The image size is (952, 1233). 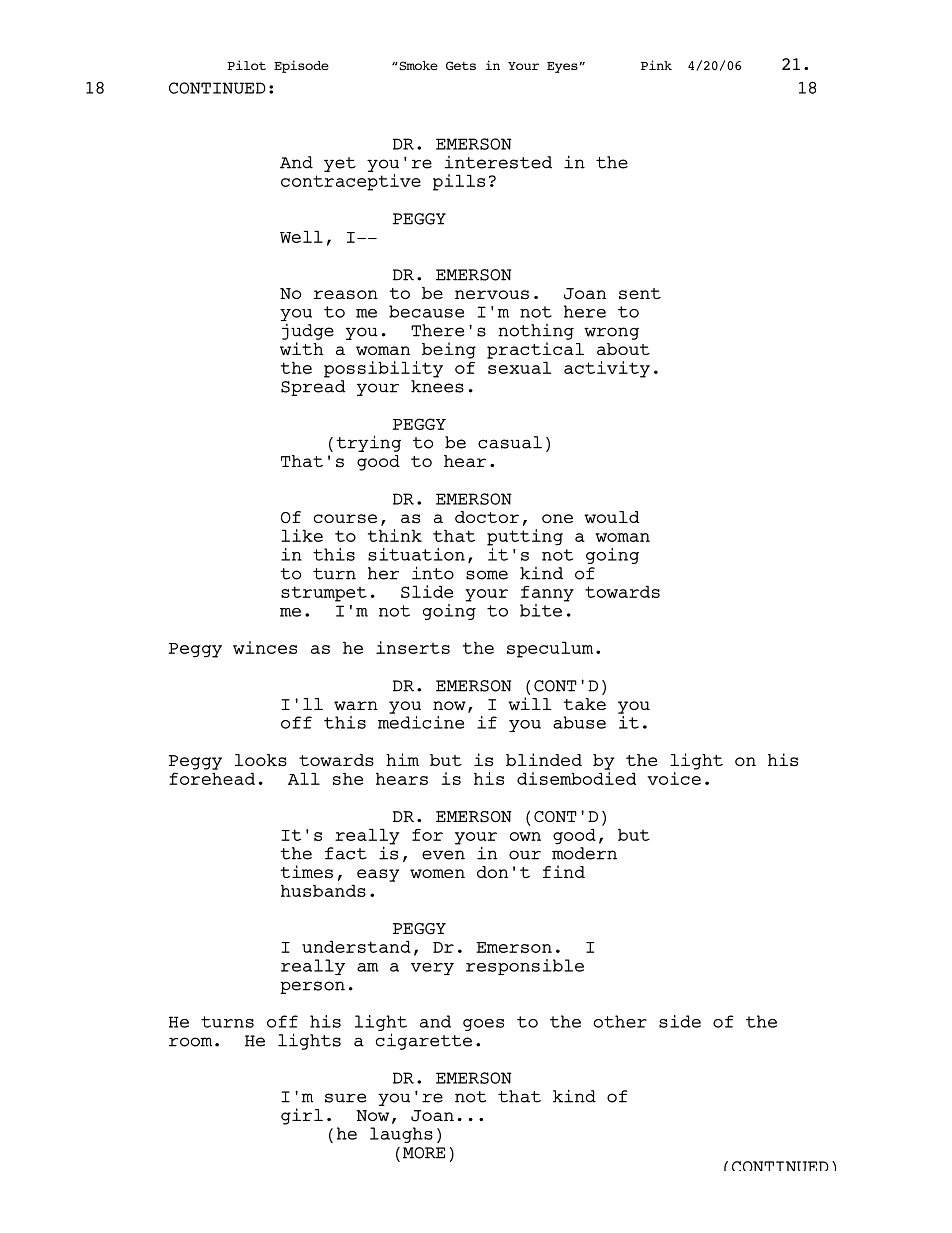 I want to click on Pilot, so click(x=246, y=65).
